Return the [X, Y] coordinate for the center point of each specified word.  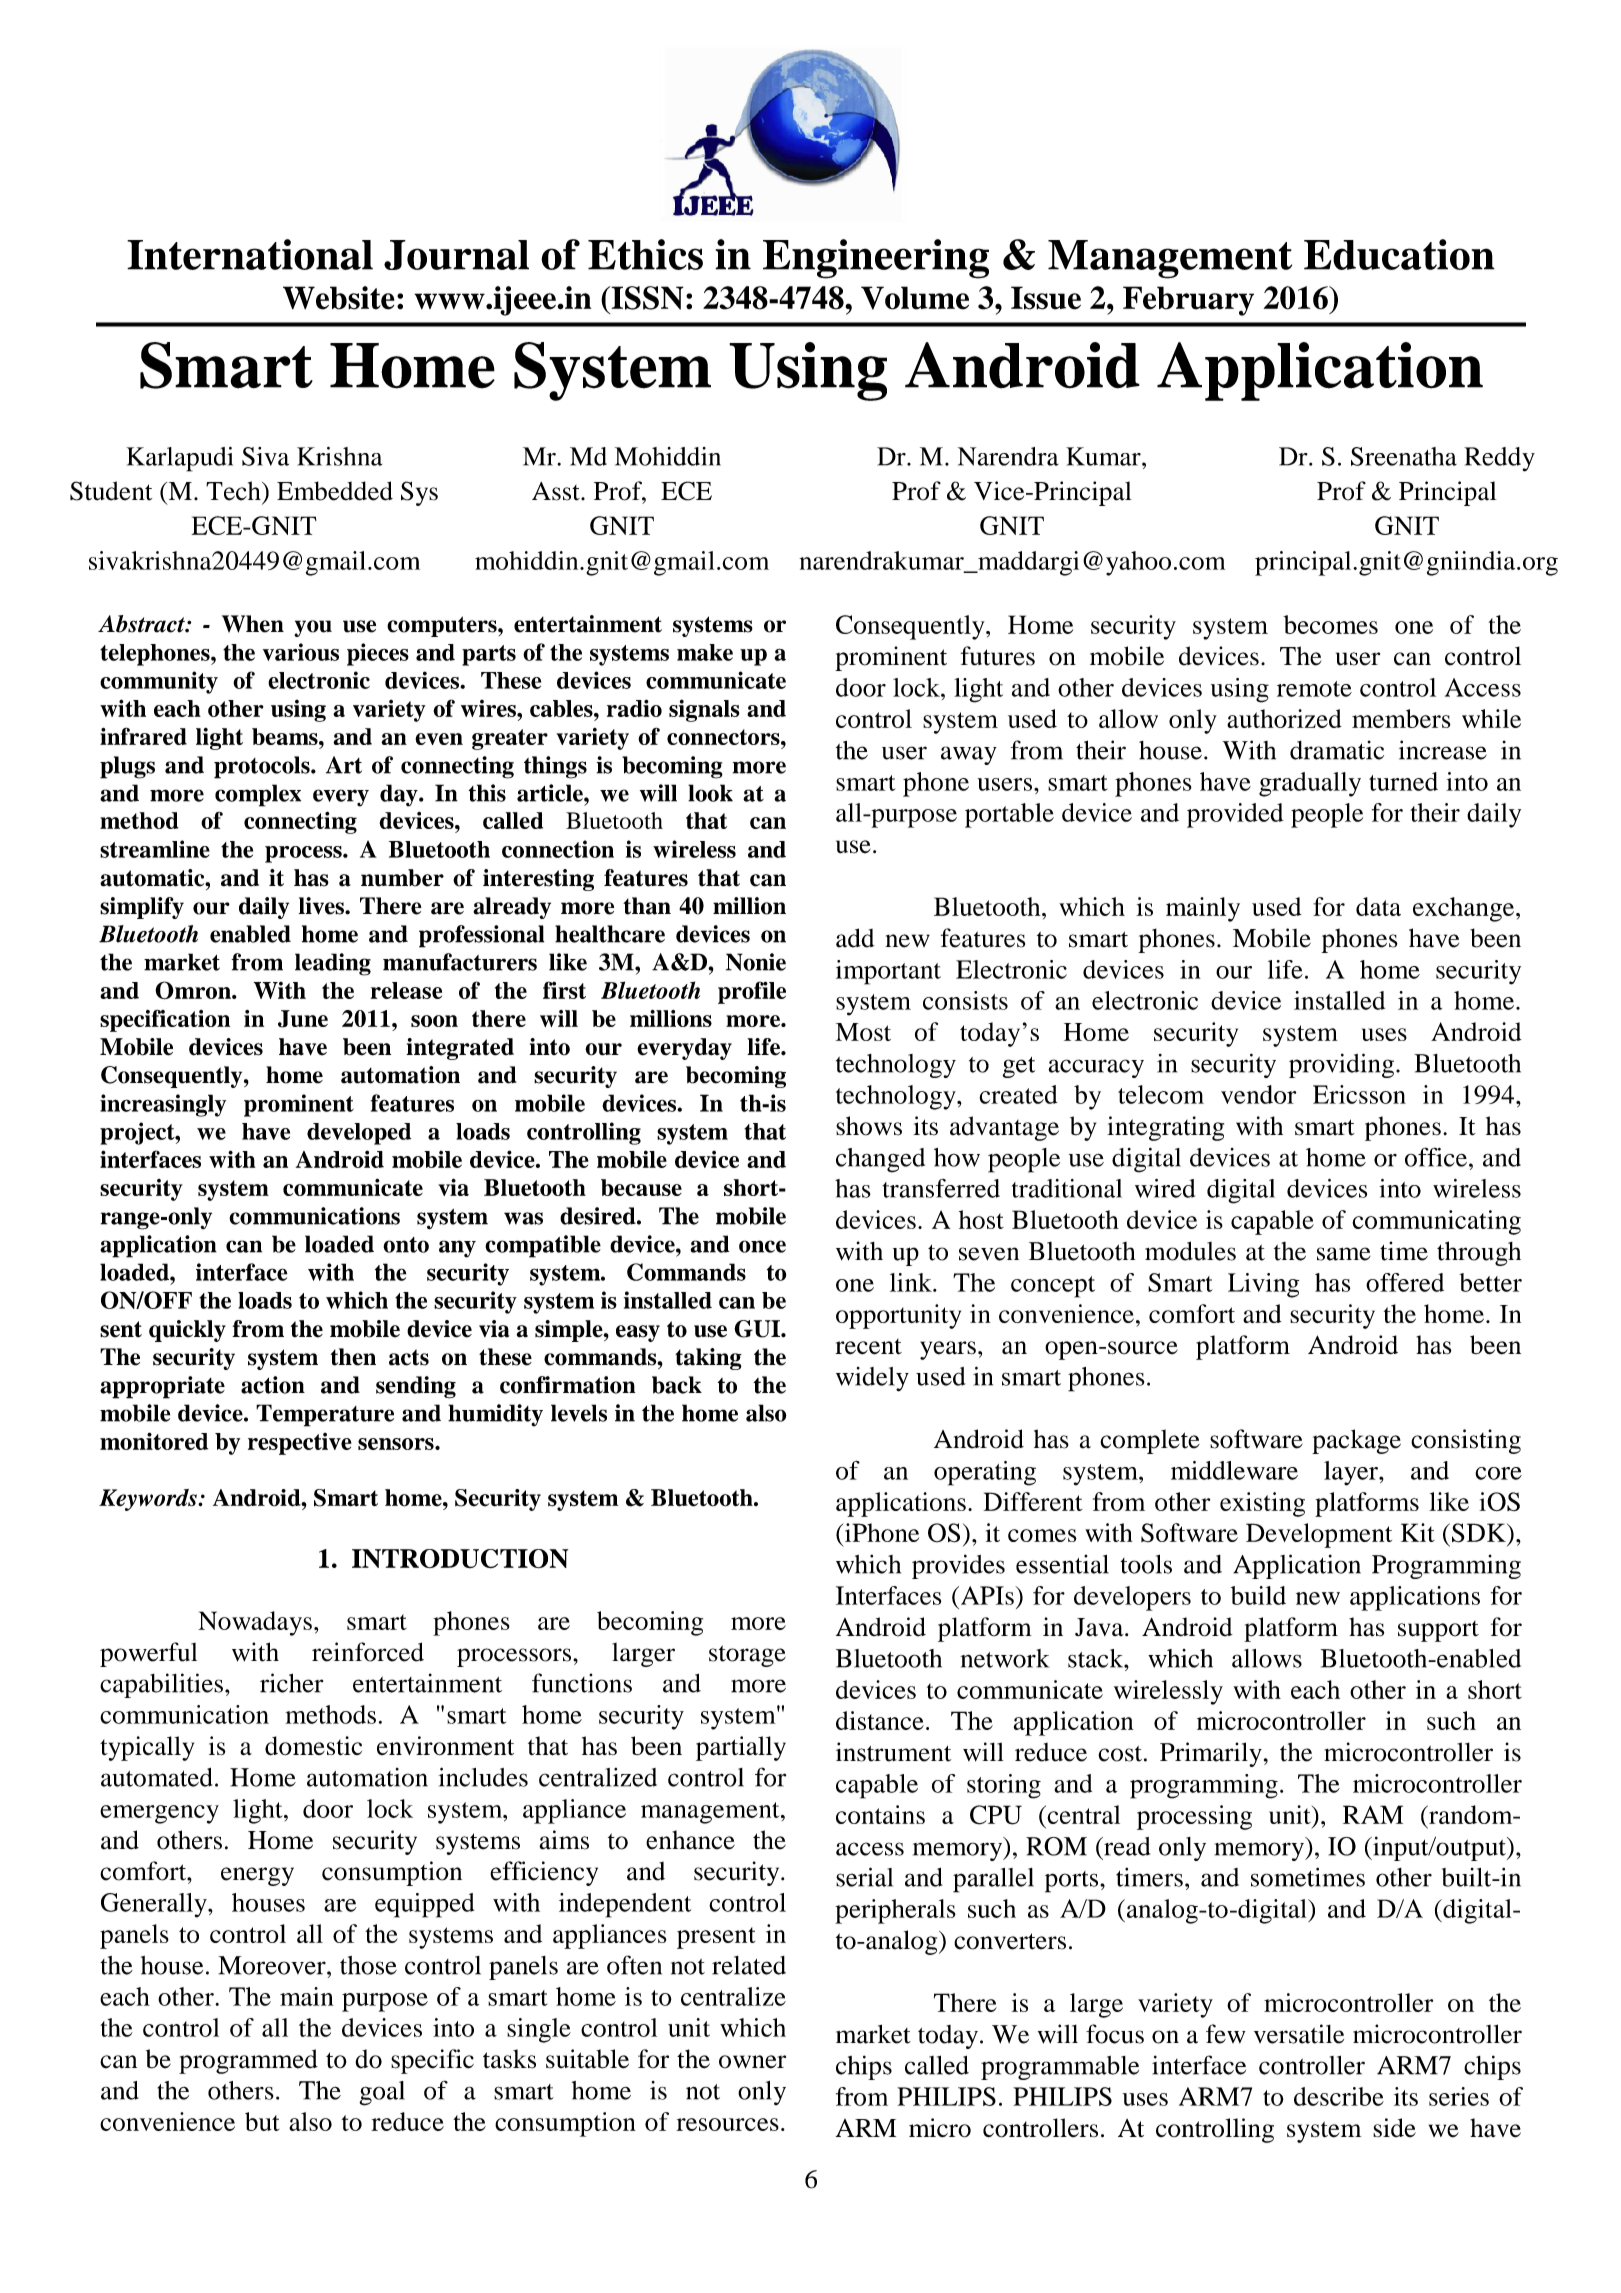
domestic [313, 1746]
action [273, 1385]
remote [1314, 689]
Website [339, 298]
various [301, 652]
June [303, 1019]
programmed [248, 2061]
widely [872, 1379]
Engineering [876, 259]
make [705, 652]
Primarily [1211, 1754]
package [1356, 1441]
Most [863, 1032]
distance [880, 1720]
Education [1399, 254]
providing [1341, 1065]
